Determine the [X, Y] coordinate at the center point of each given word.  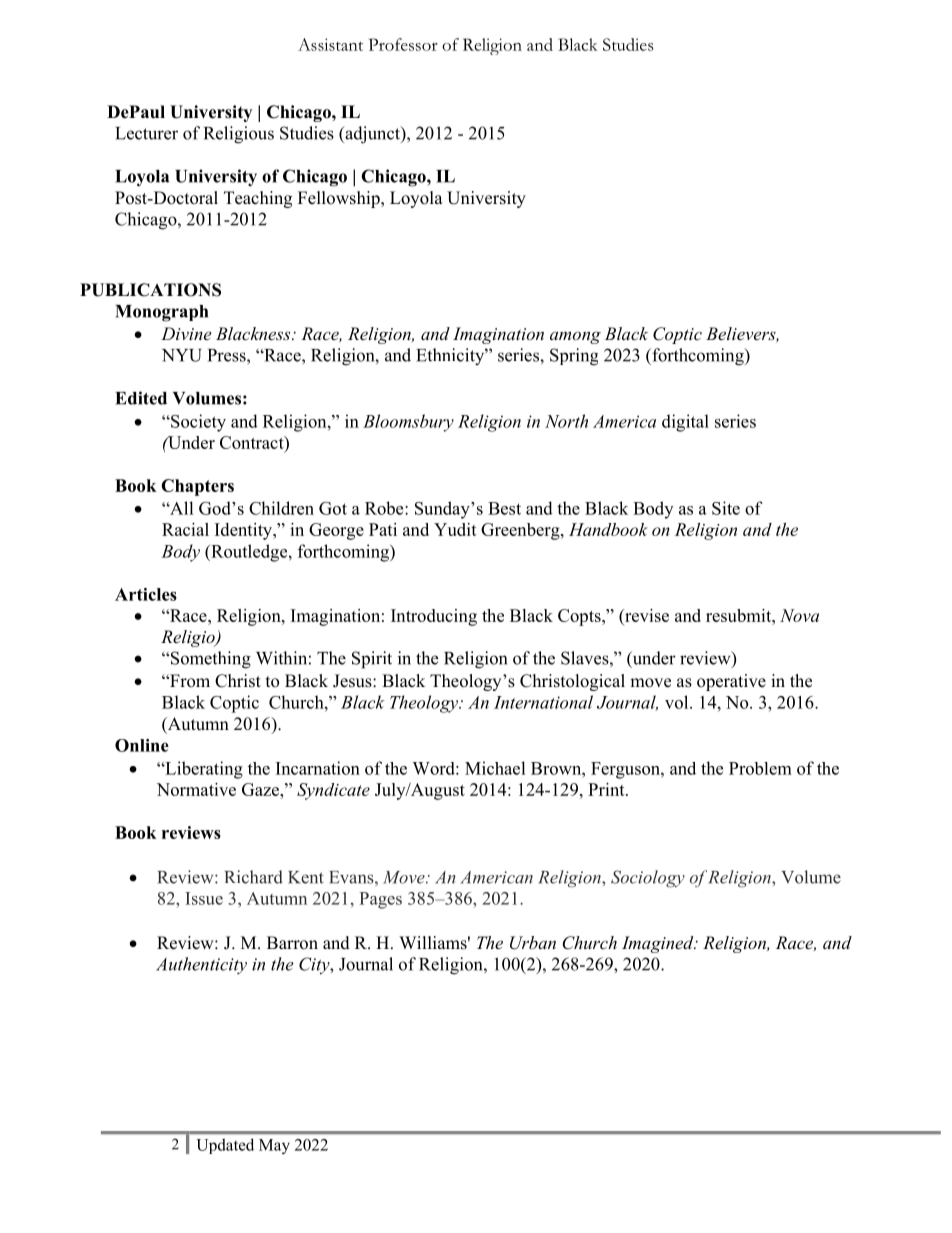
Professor [403, 44]
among [575, 337]
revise [646, 615]
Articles [146, 594]
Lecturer [146, 133]
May [274, 1146]
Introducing [434, 617]
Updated [225, 1146]
